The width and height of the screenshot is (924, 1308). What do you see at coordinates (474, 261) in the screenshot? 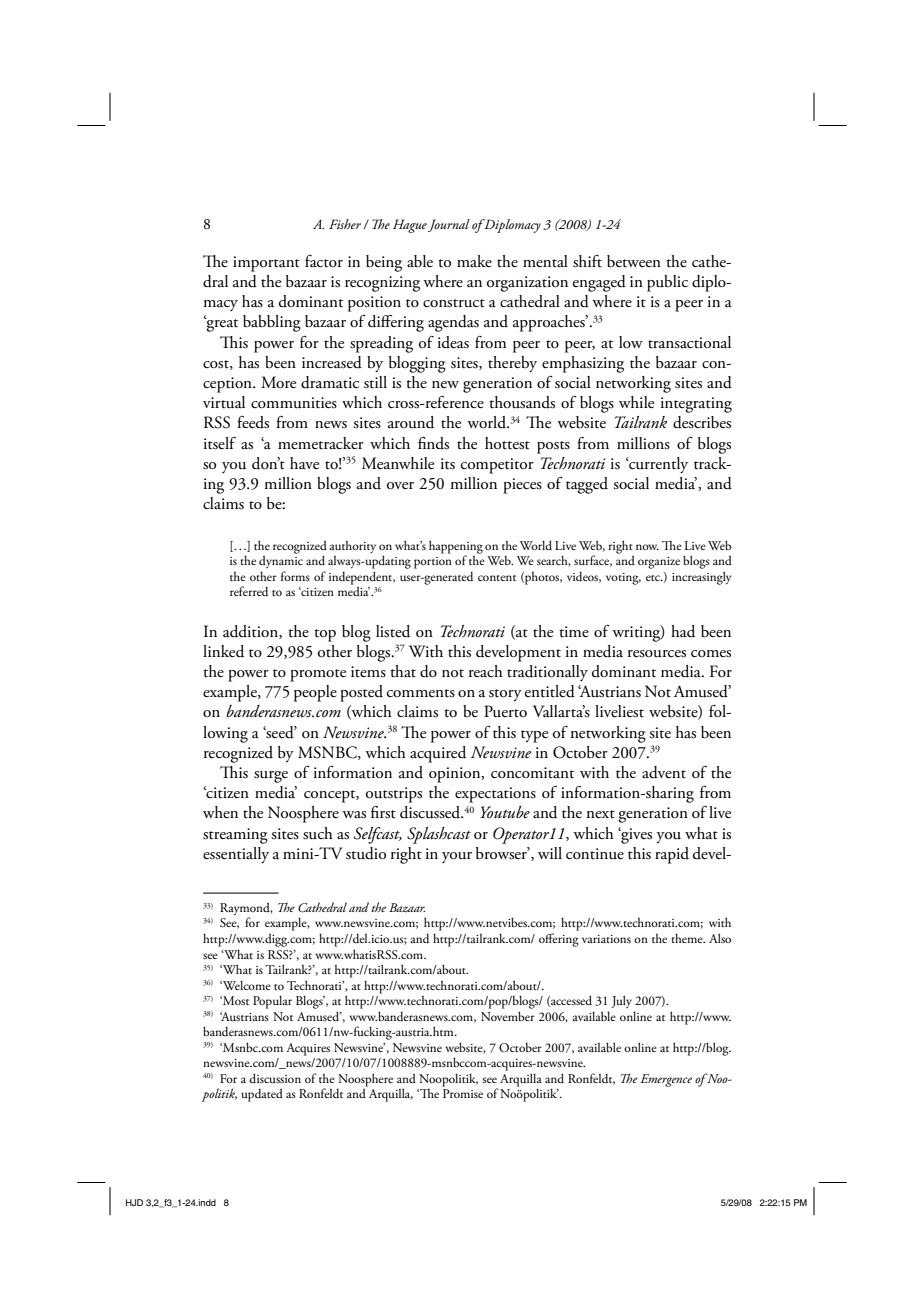
I see `make` at bounding box center [474, 261].
